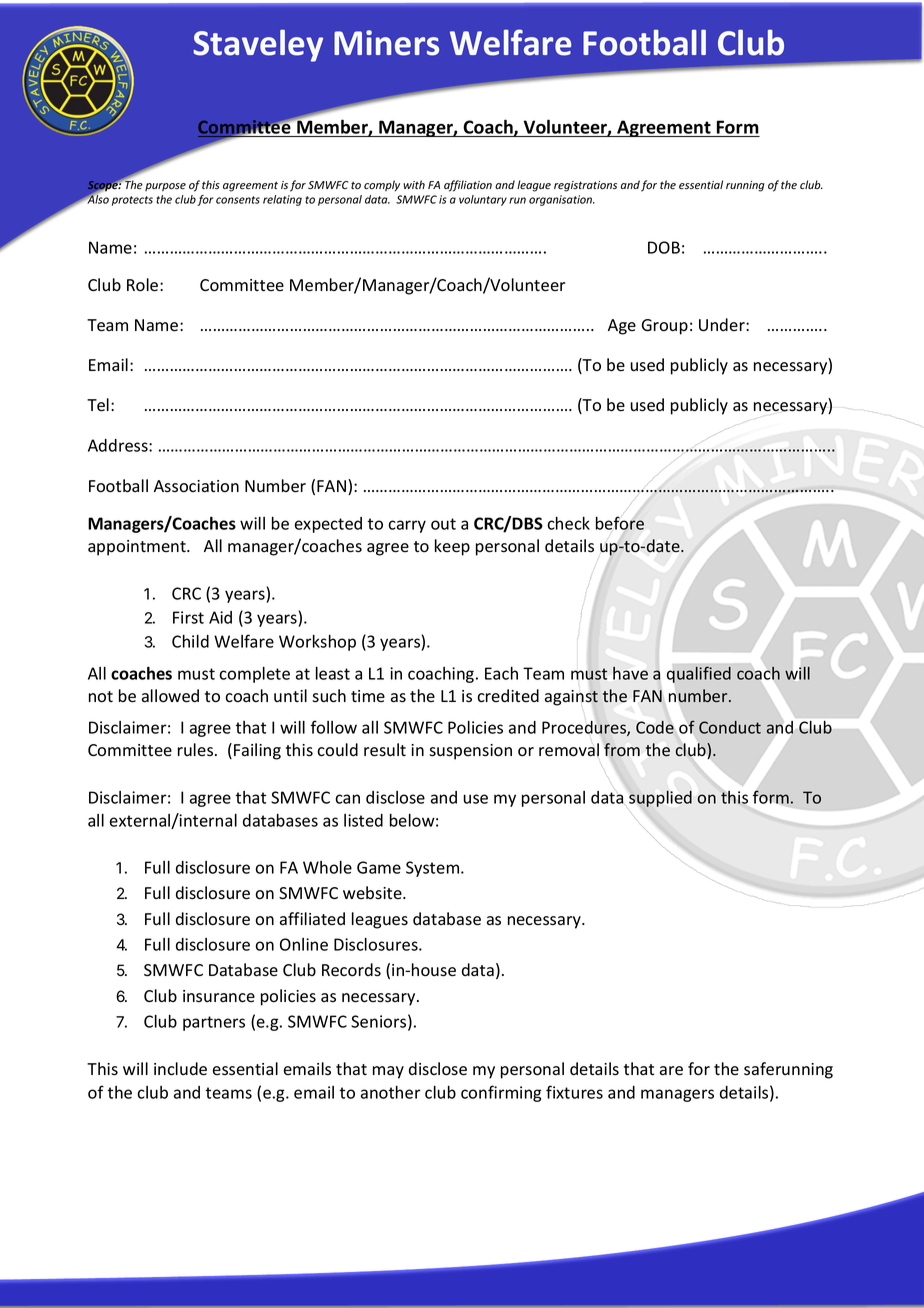 The width and height of the screenshot is (924, 1308). What do you see at coordinates (197, 750) in the screenshot?
I see `rules` at bounding box center [197, 750].
